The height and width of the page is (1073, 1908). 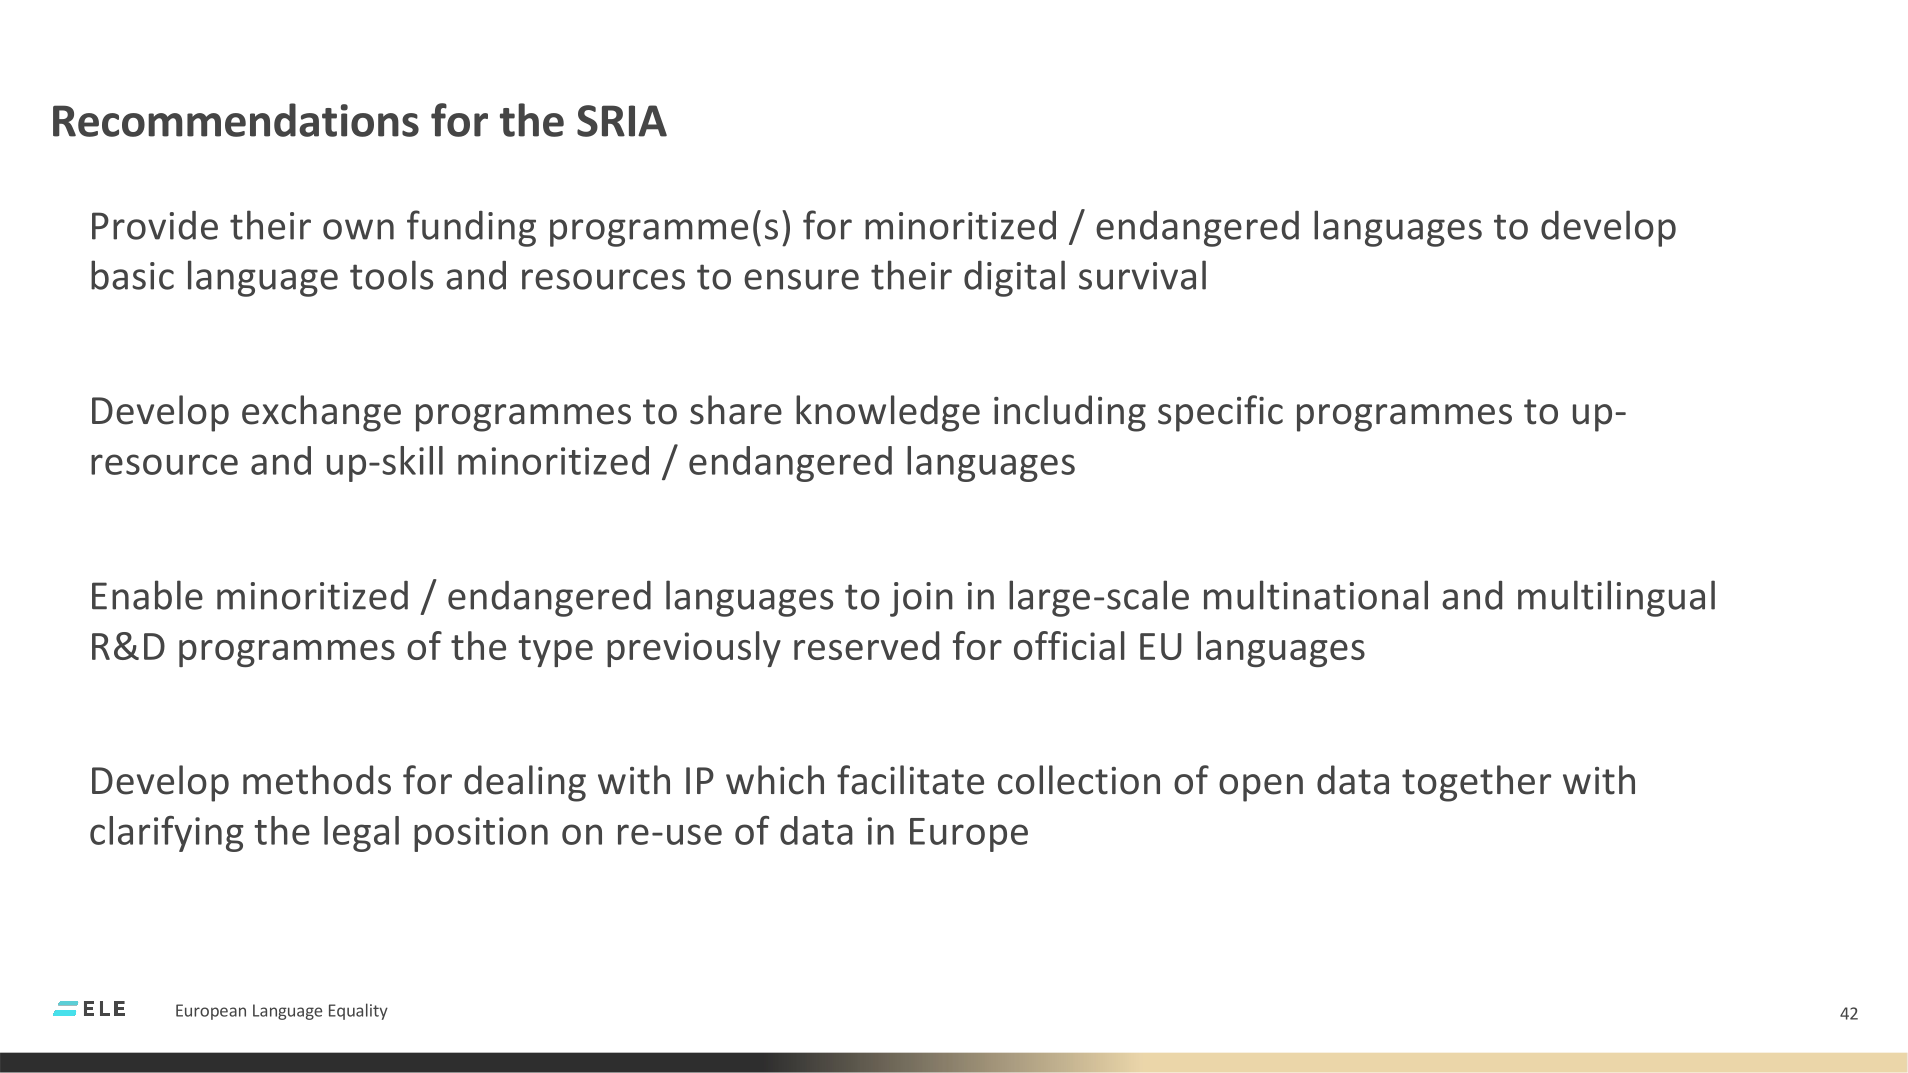 I want to click on together, so click(x=1476, y=783).
